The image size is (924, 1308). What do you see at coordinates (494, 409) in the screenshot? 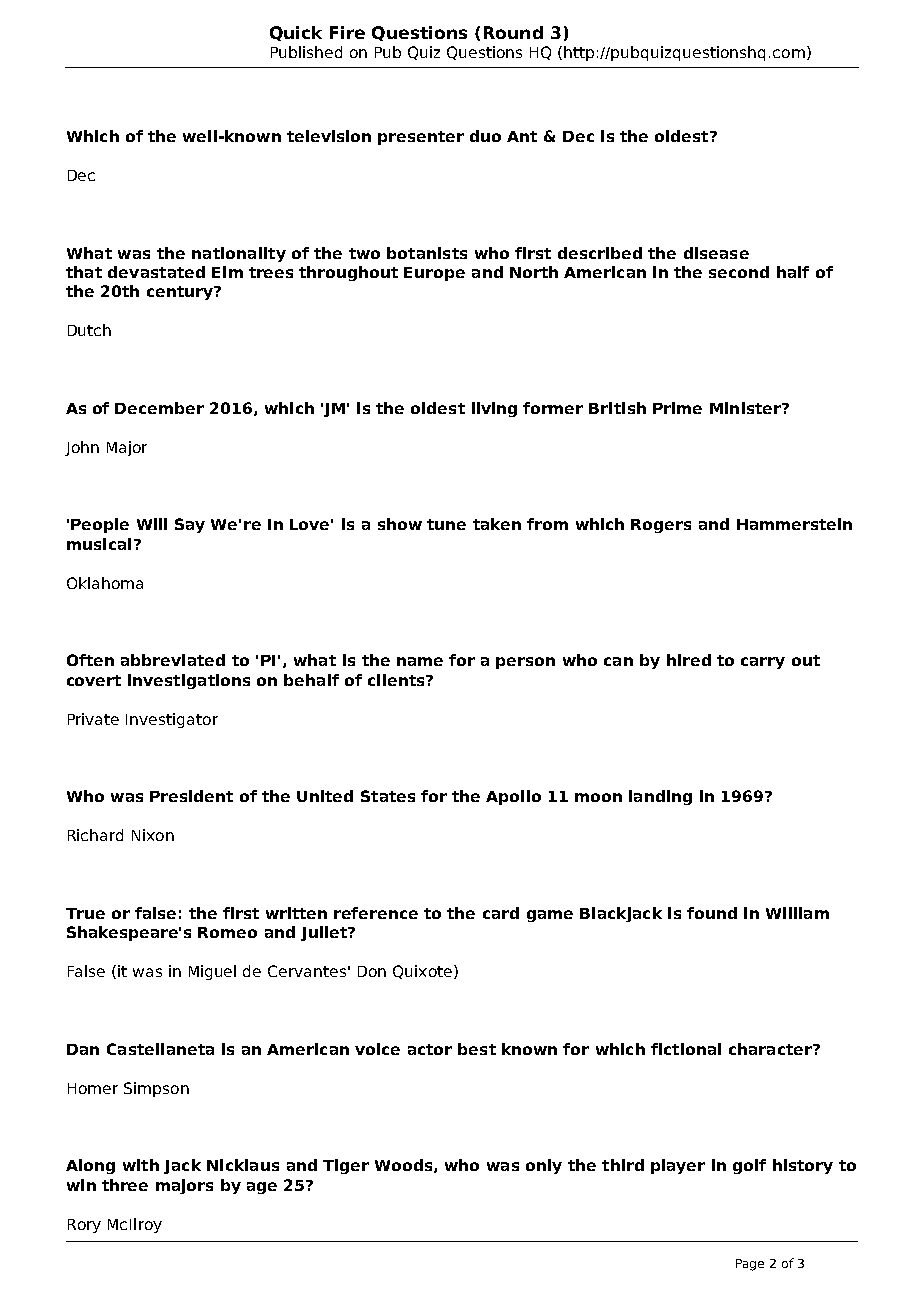
I see `living` at bounding box center [494, 409].
